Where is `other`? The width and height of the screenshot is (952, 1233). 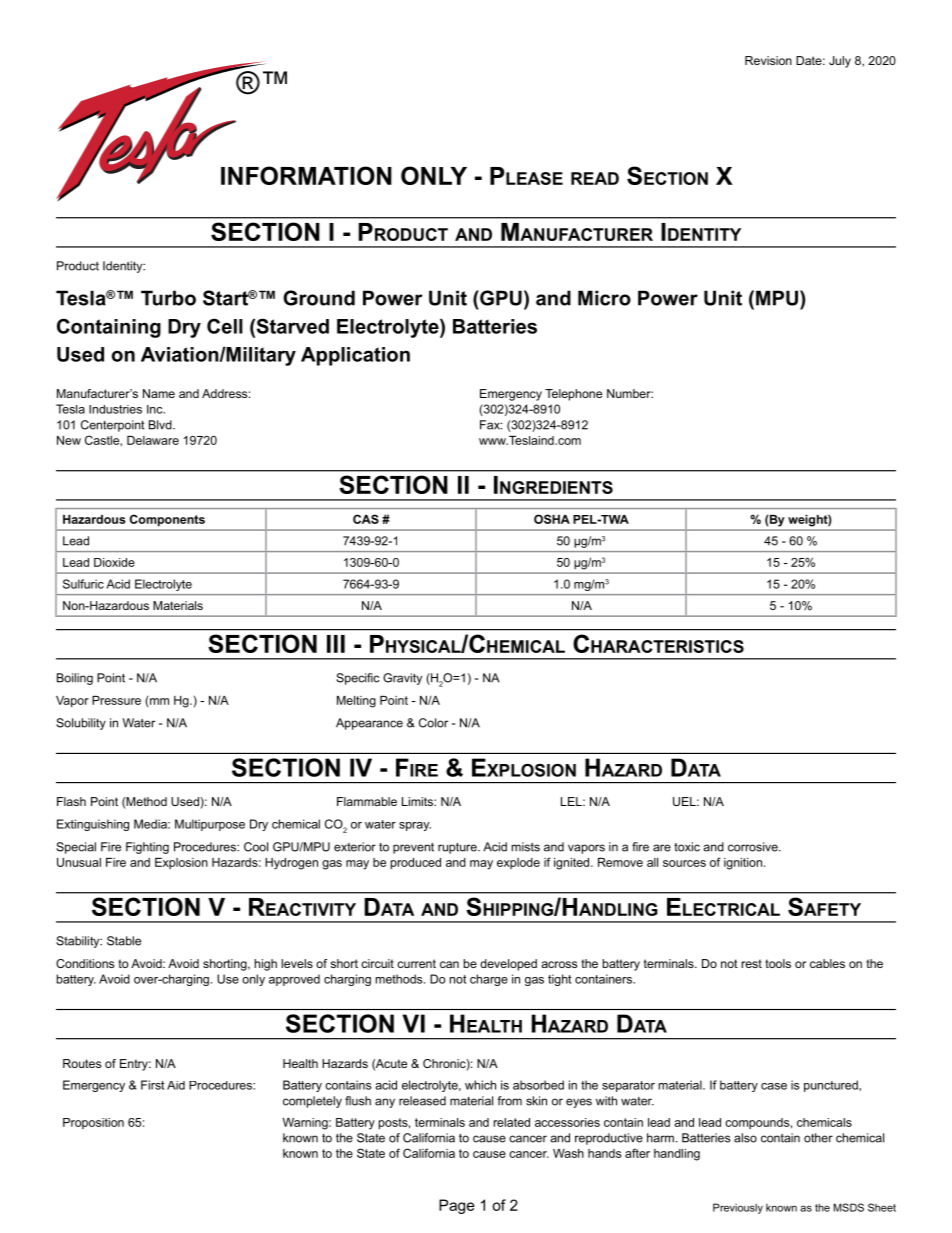 other is located at coordinates (818, 1138).
